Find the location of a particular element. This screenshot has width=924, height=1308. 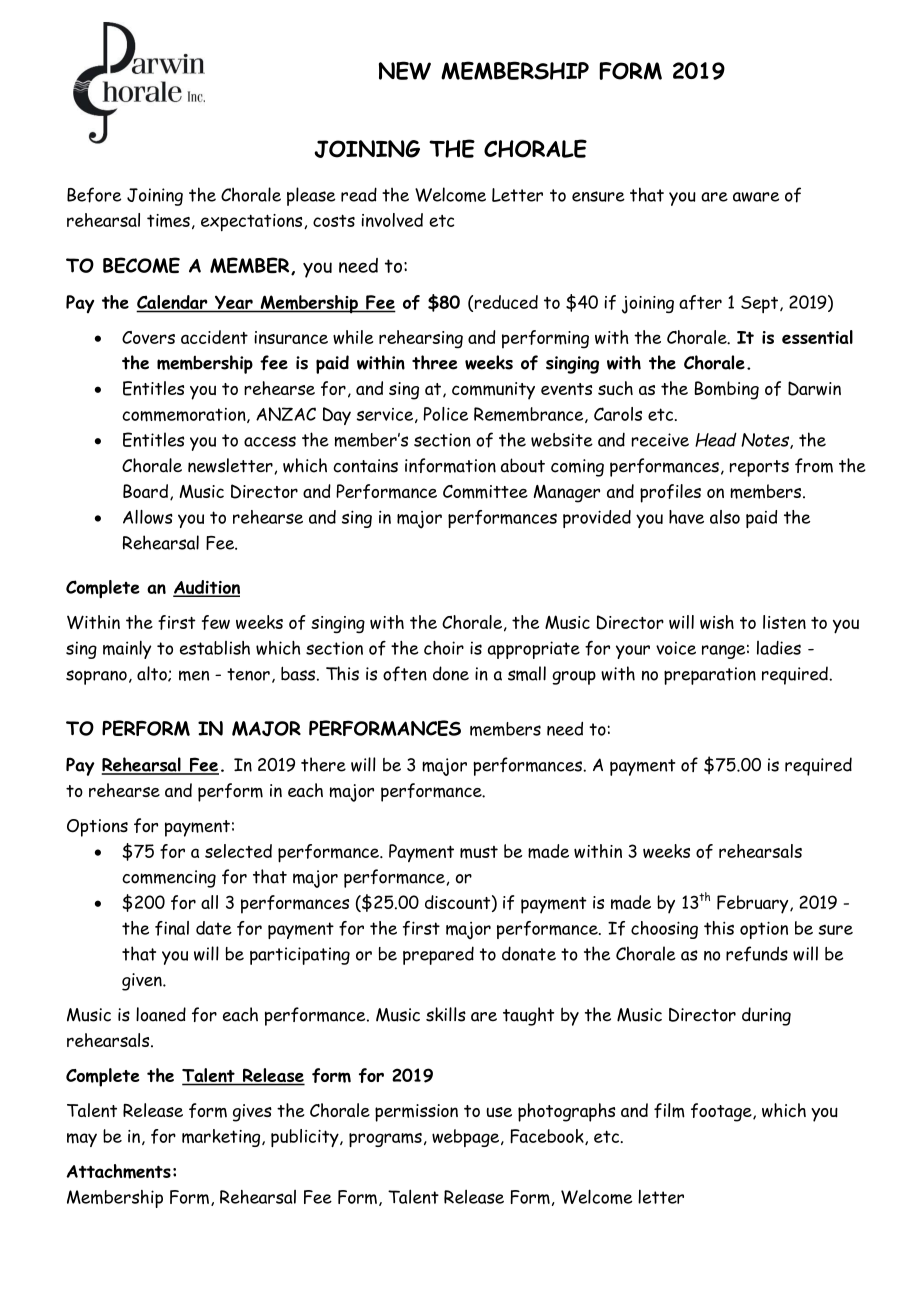

mainly is located at coordinates (127, 649).
